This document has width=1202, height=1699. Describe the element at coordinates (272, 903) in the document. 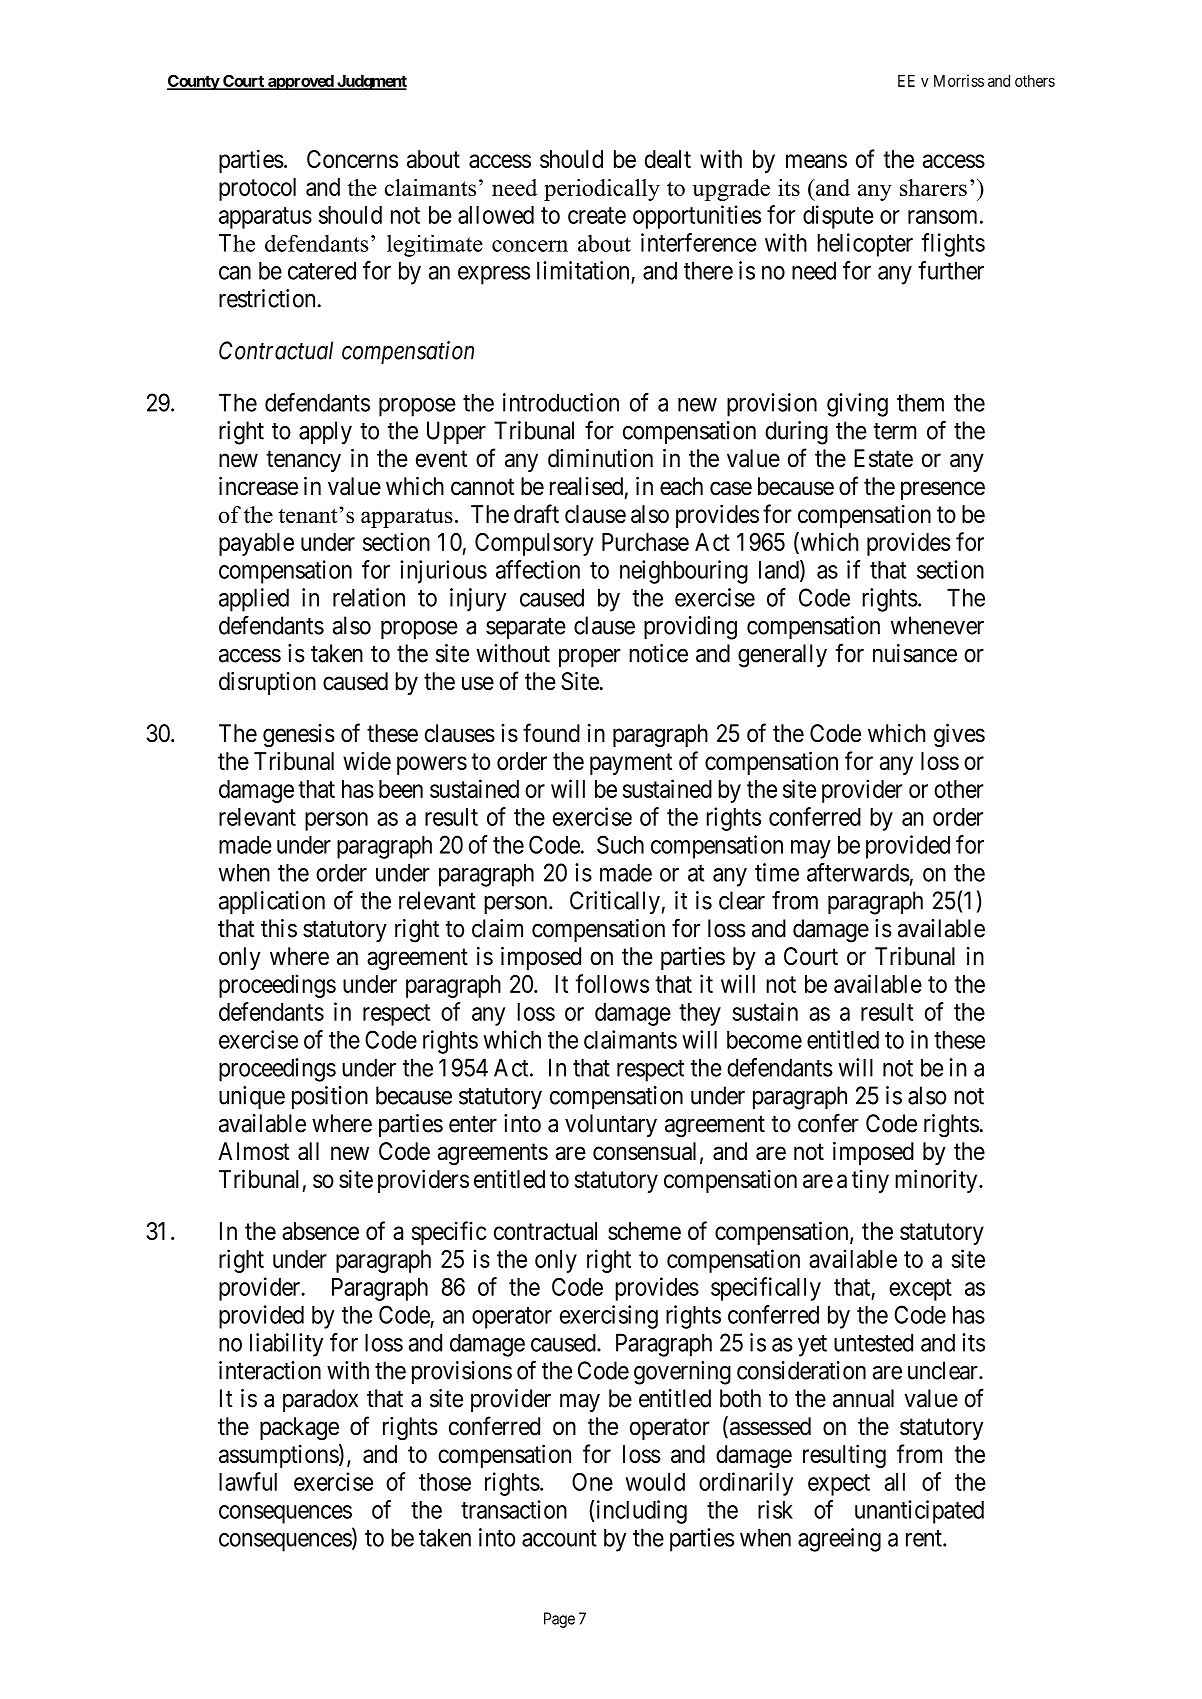

I see `application` at that location.
